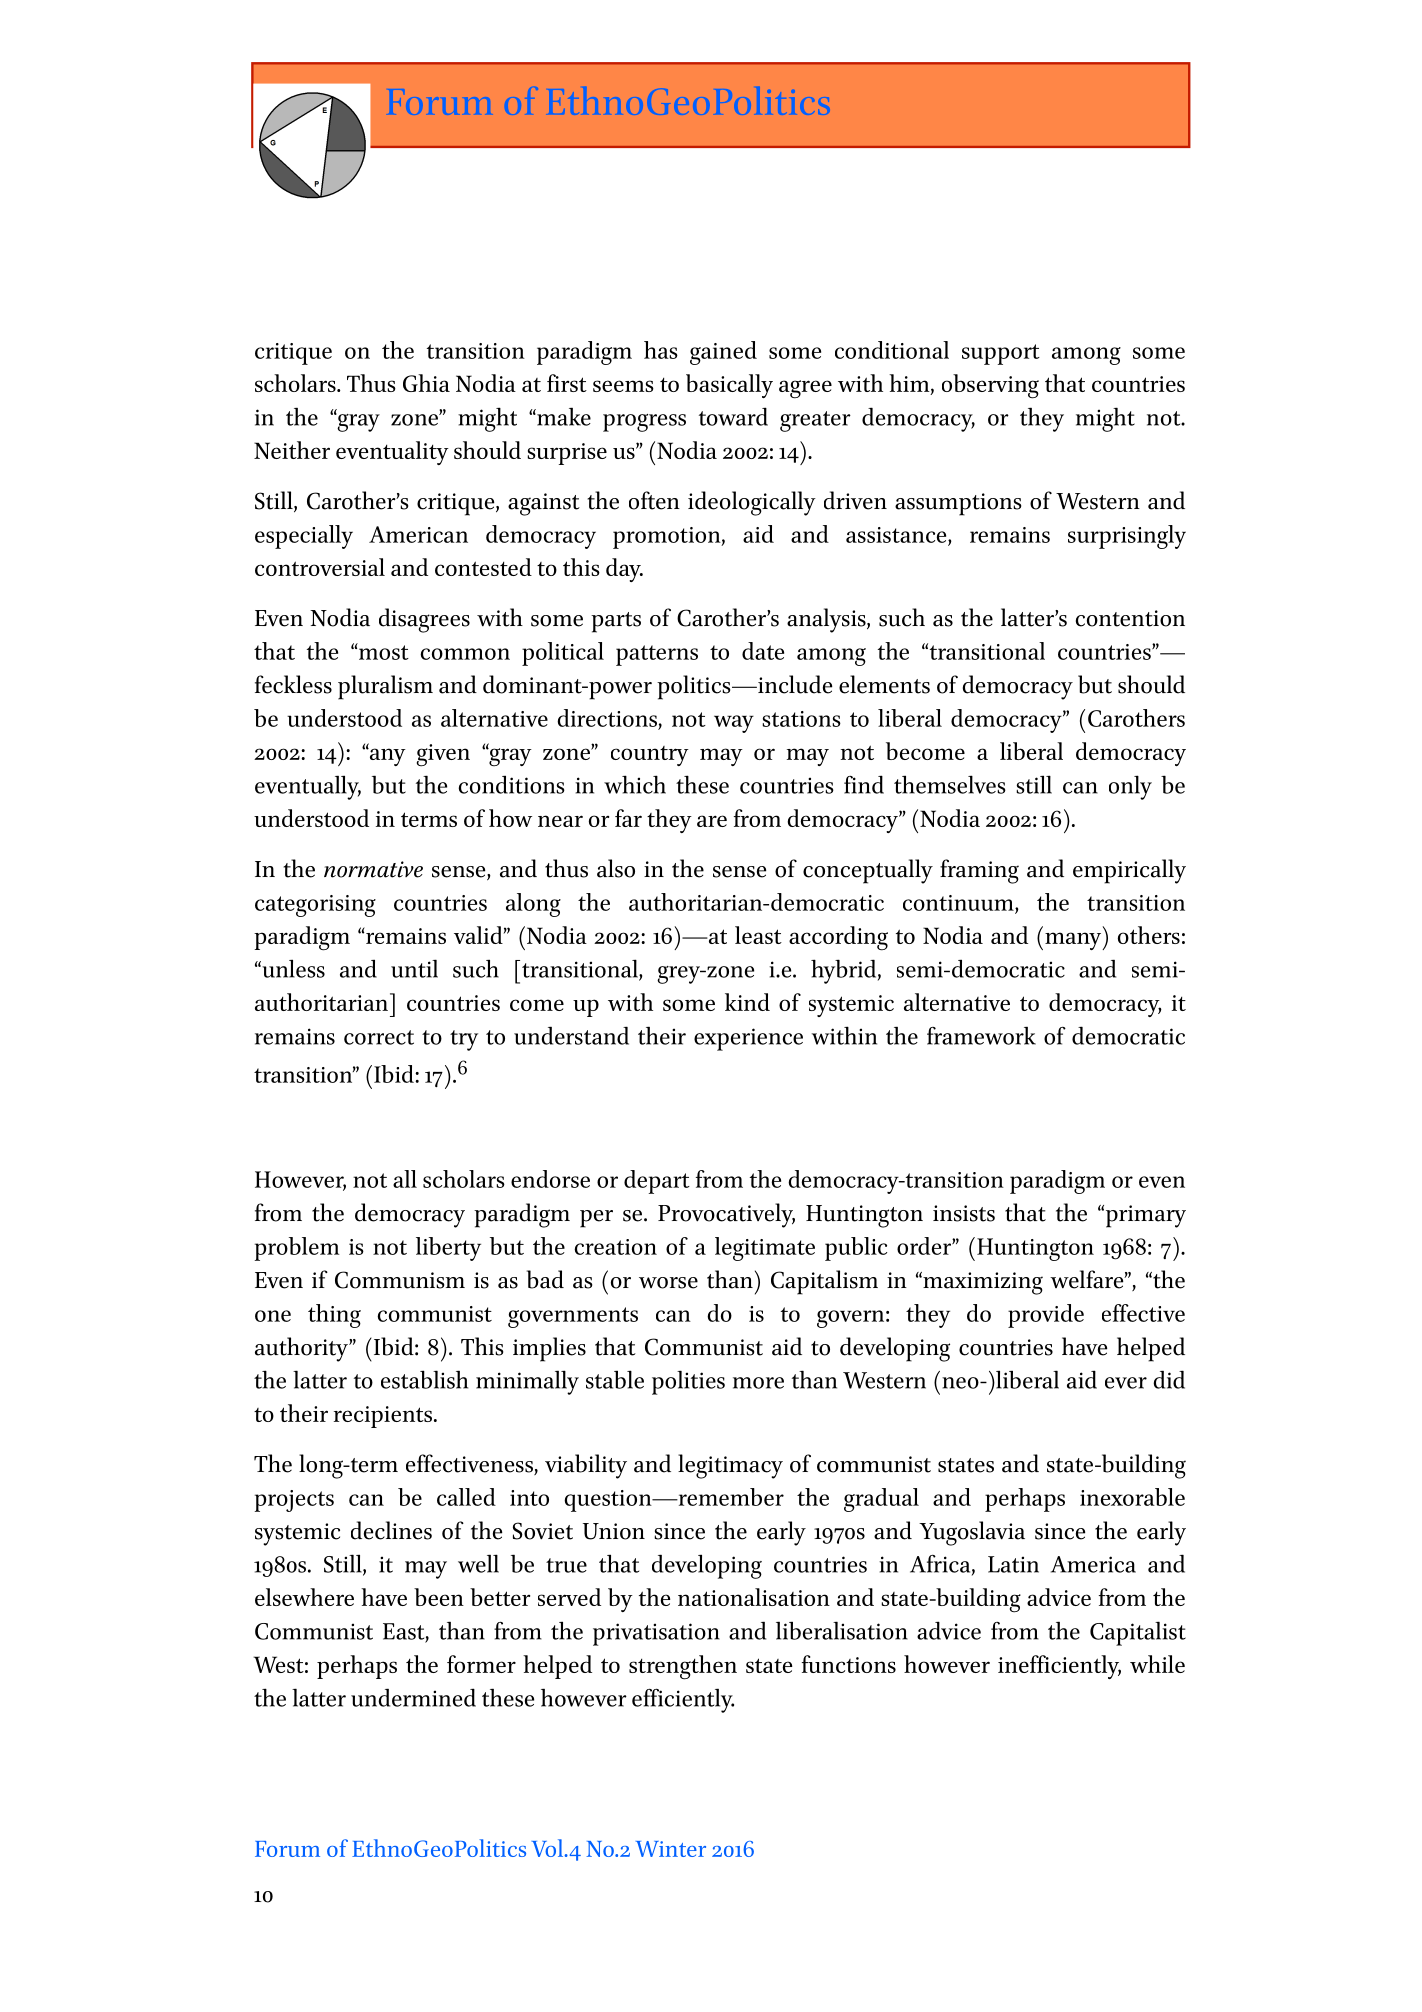  I want to click on inexorable, so click(1132, 1497).
